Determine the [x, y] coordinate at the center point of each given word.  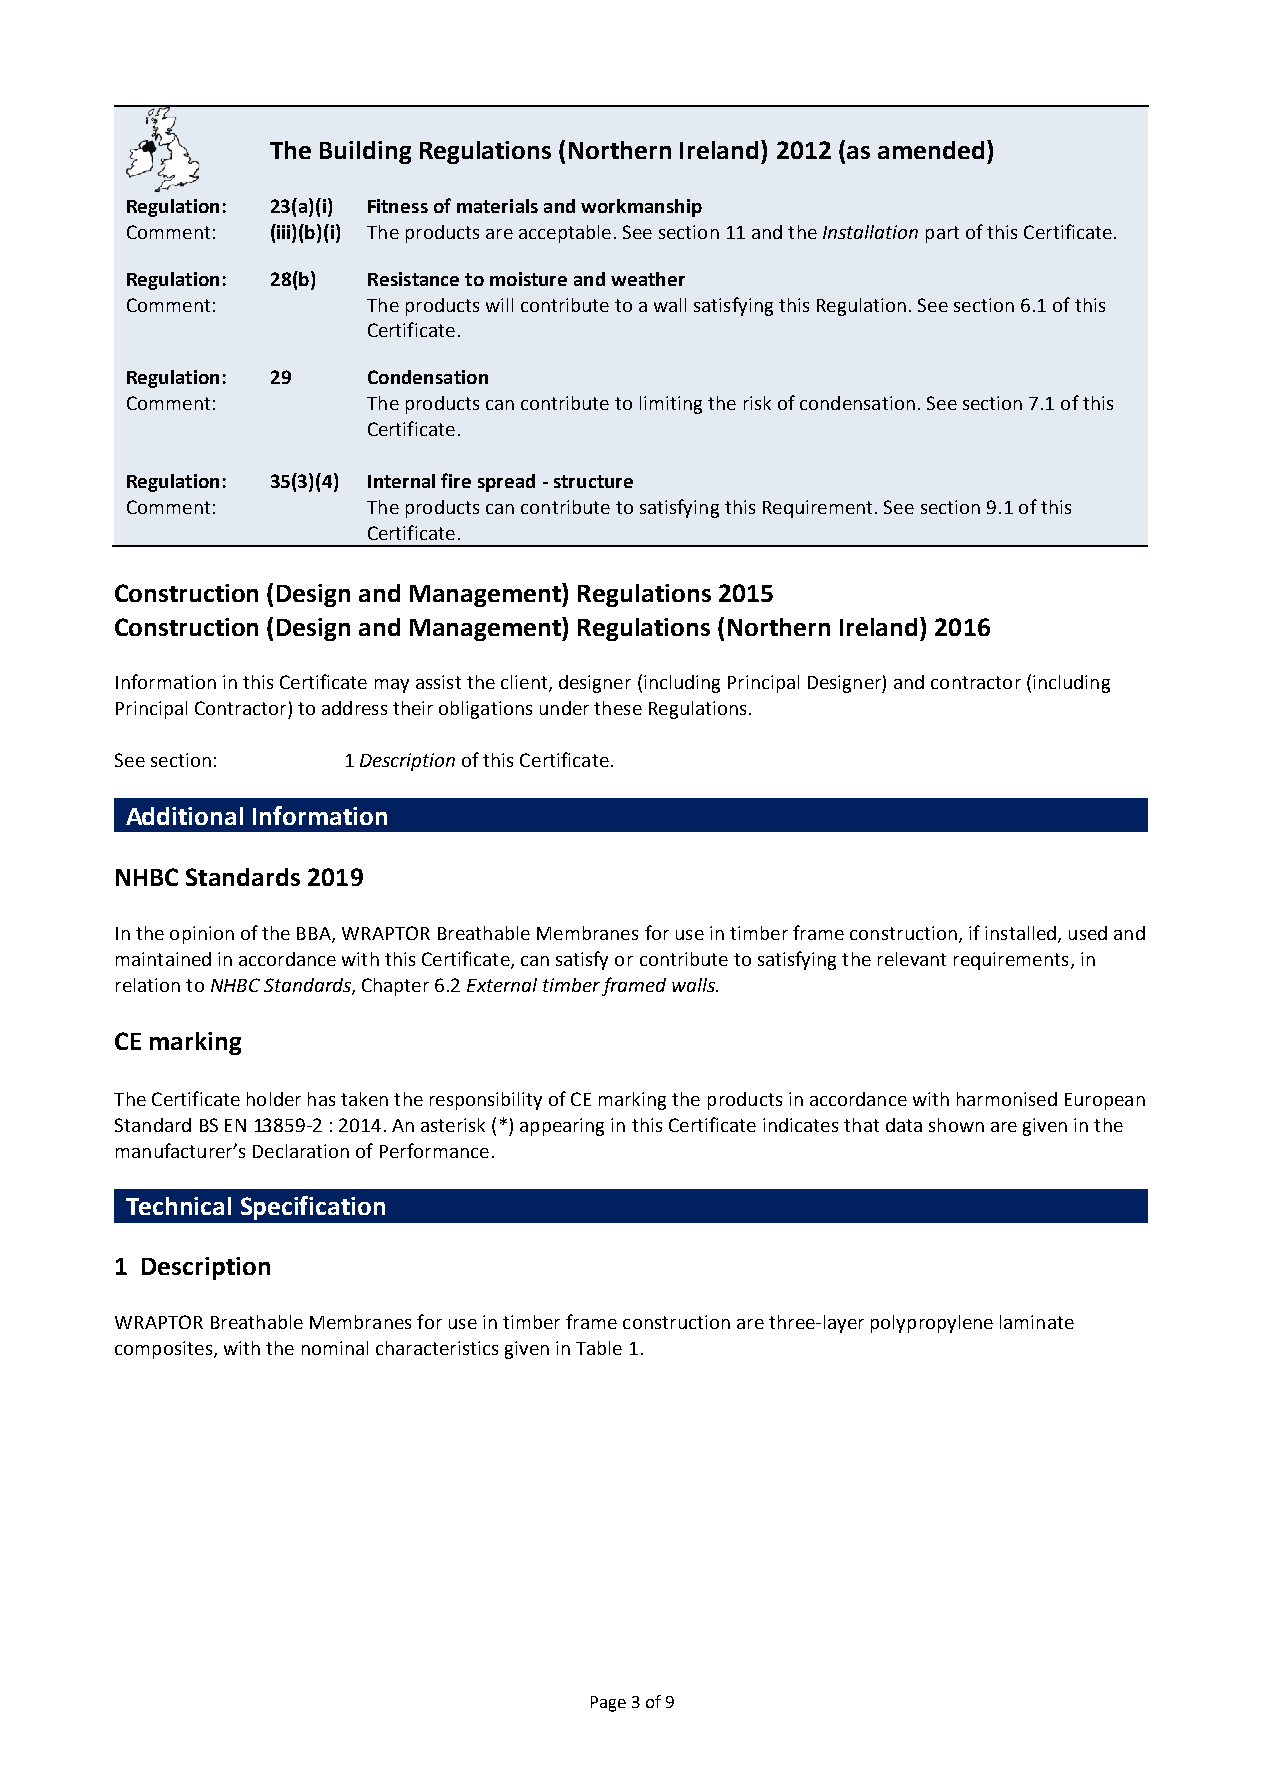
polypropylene [932, 1324]
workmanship [641, 208]
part [942, 234]
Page [608, 1704]
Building [365, 152]
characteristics [437, 1348]
